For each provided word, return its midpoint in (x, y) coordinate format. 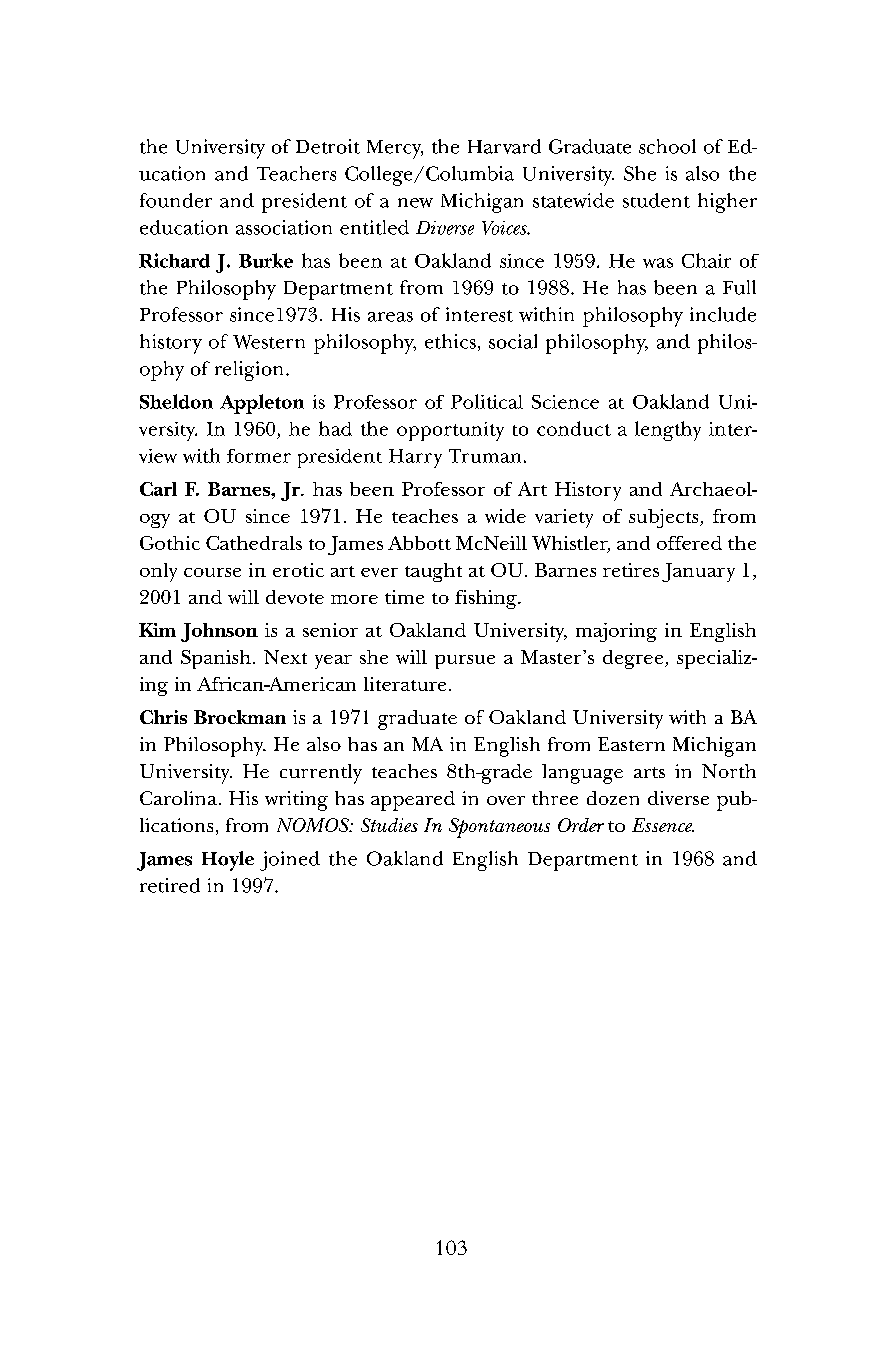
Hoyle (228, 861)
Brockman (240, 717)
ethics (450, 341)
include (723, 314)
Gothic (170, 543)
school (667, 146)
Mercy (395, 149)
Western (269, 342)
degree (634, 659)
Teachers (296, 173)
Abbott (419, 543)
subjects (665, 518)
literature (405, 684)
